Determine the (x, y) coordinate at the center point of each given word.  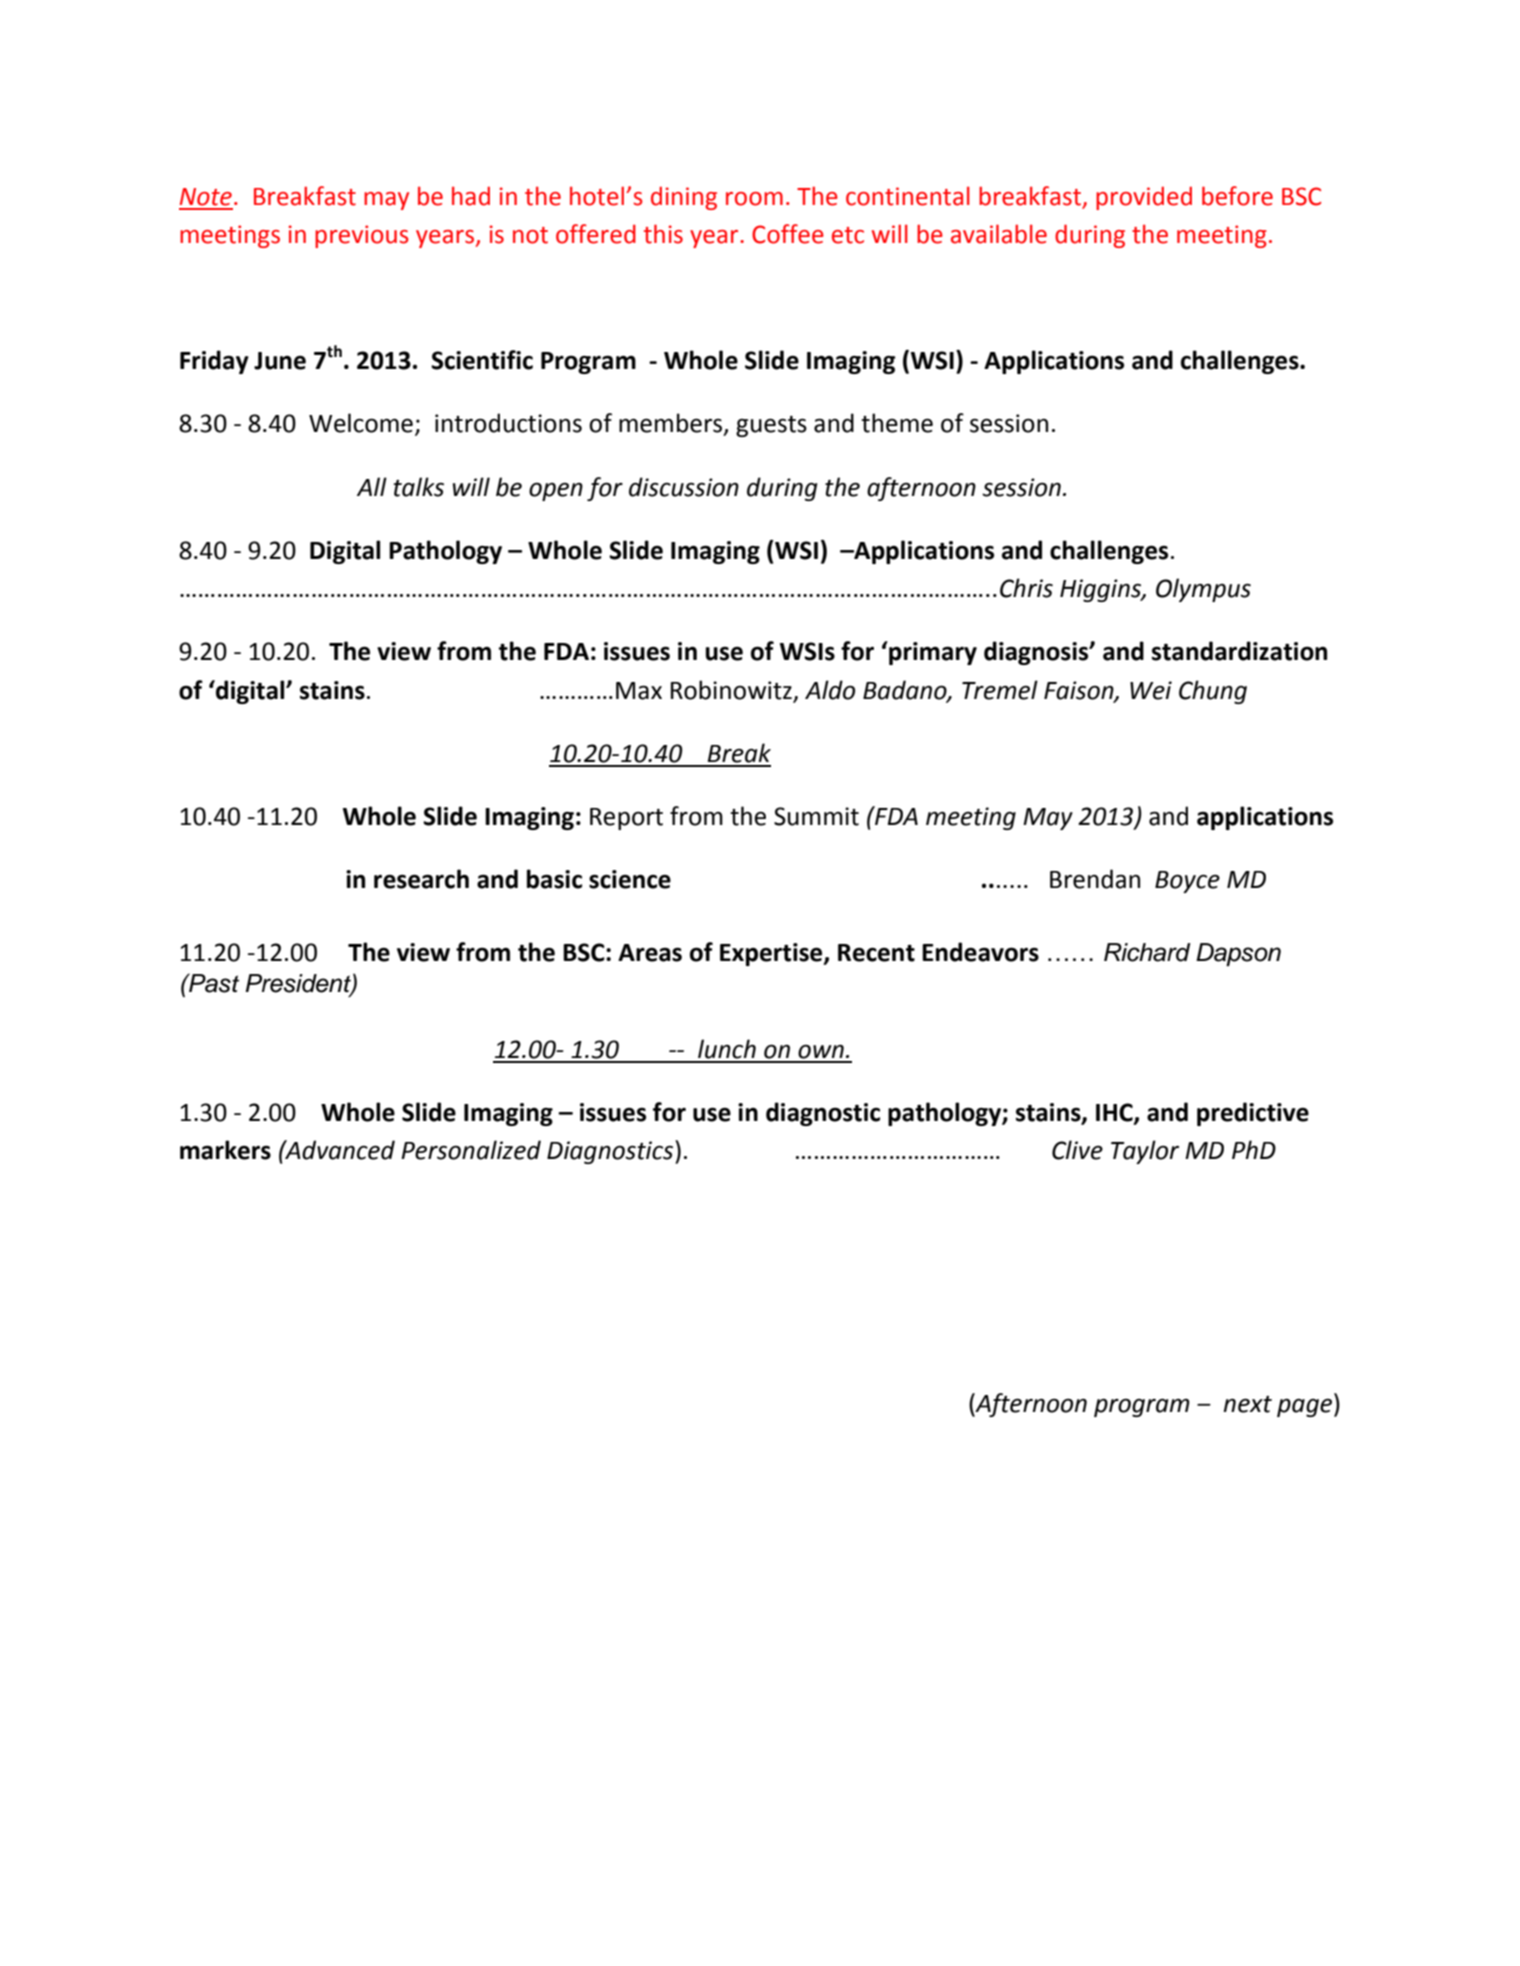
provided (1144, 198)
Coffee (788, 234)
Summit (816, 816)
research (421, 879)
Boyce (1187, 882)
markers (225, 1150)
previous (362, 236)
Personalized (471, 1150)
